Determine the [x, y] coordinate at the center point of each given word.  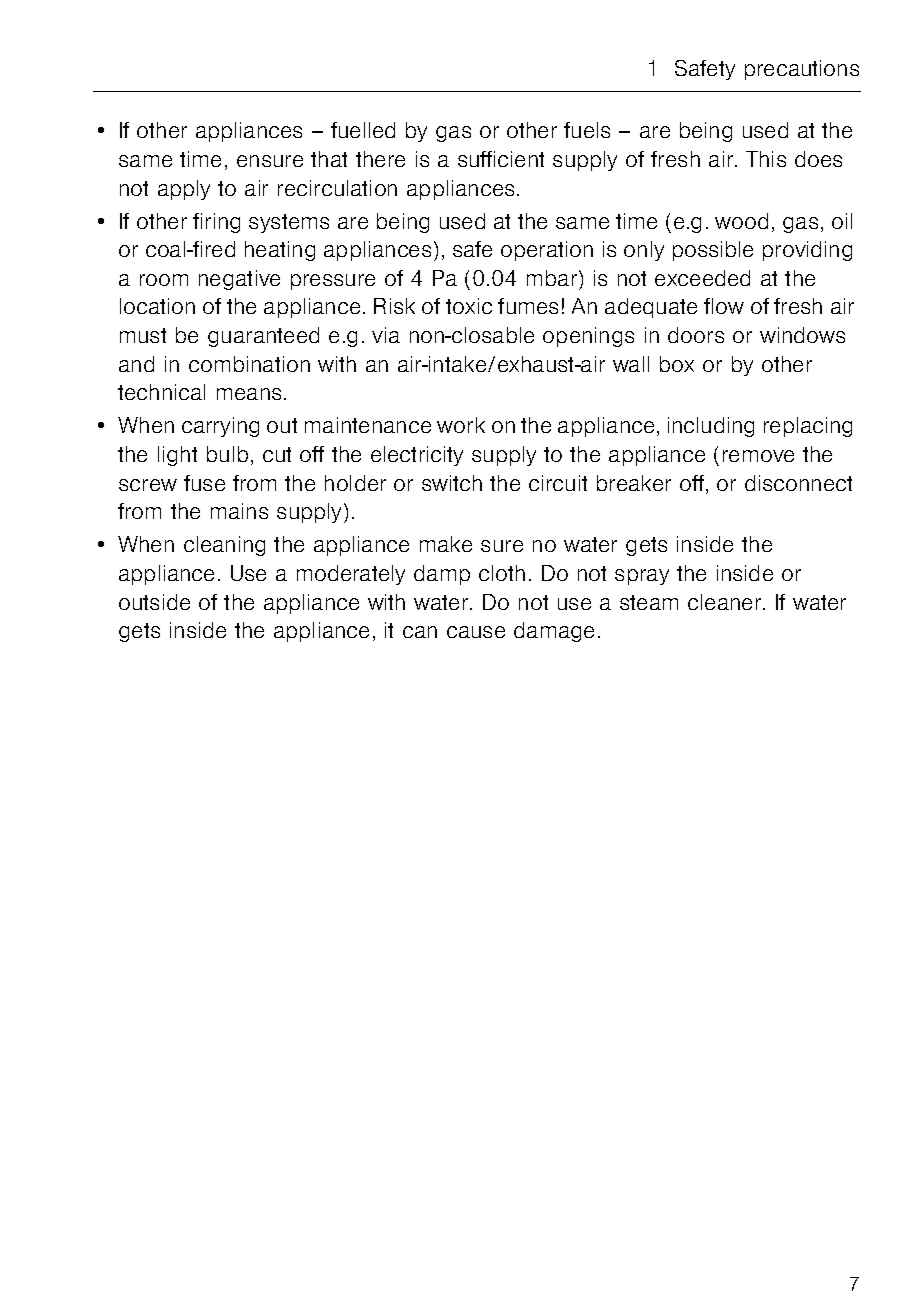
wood [741, 221]
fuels [587, 130]
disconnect [798, 483]
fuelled [363, 130]
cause [476, 632]
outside [154, 602]
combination [249, 364]
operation [547, 251]
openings [588, 337]
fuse [204, 483]
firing [216, 223]
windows [802, 335]
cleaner [726, 602]
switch [452, 483]
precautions [802, 70]
